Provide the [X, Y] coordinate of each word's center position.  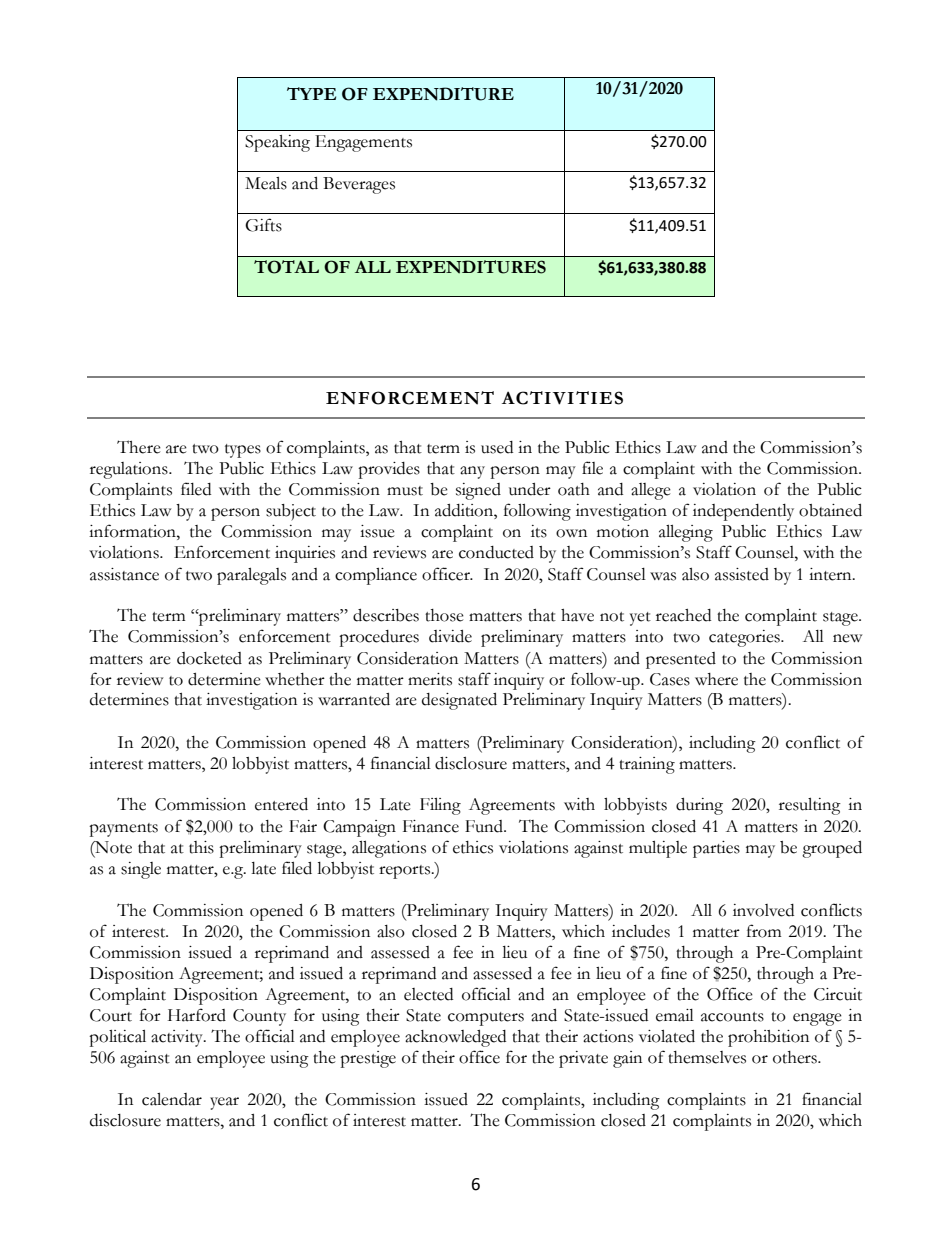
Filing [440, 806]
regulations [130, 470]
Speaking [277, 143]
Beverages [359, 185]
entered [281, 804]
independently [743, 512]
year [224, 1103]
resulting [810, 806]
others [796, 1057]
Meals [266, 183]
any [472, 472]
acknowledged [455, 1038]
